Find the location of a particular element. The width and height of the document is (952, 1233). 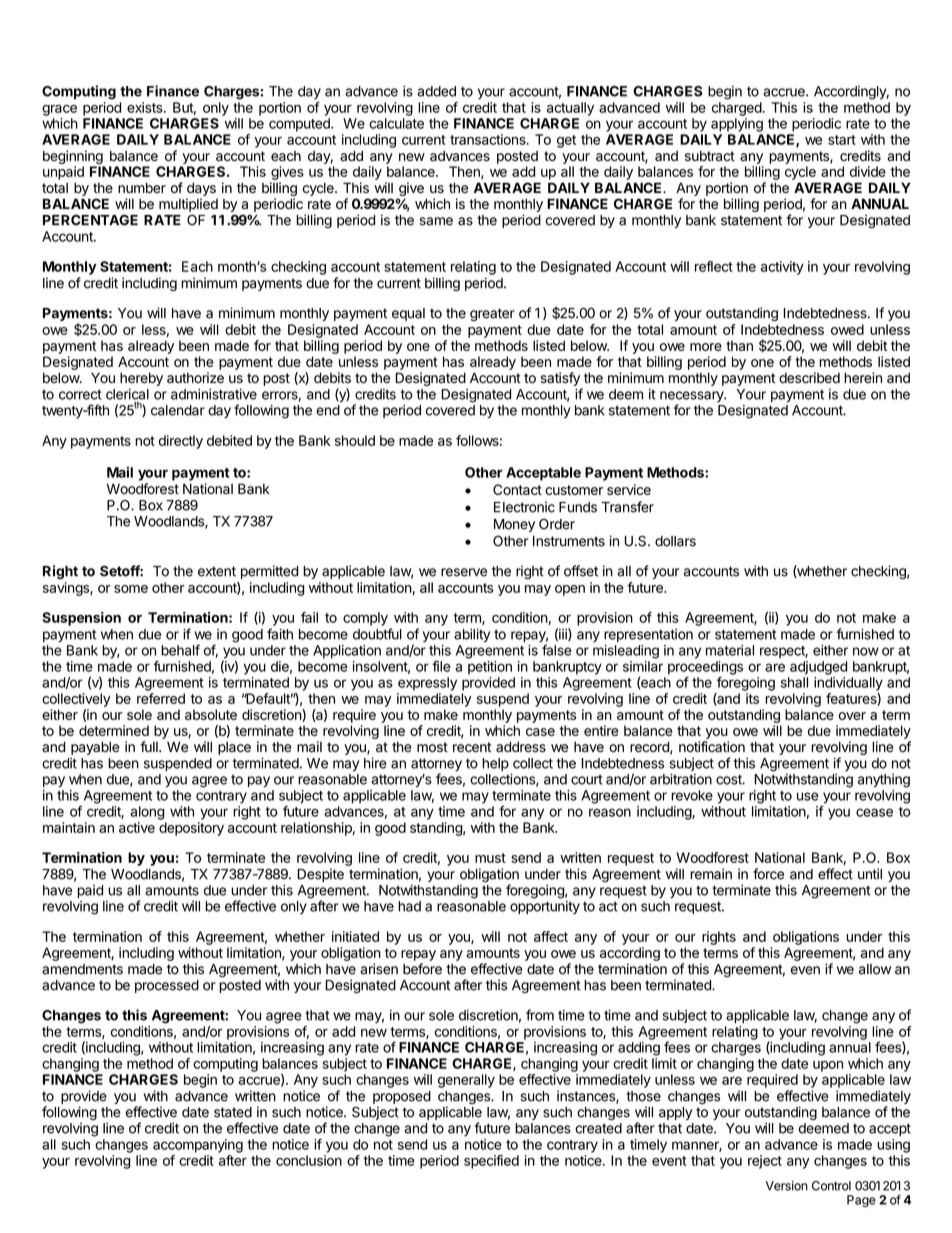

Contact is located at coordinates (517, 489).
